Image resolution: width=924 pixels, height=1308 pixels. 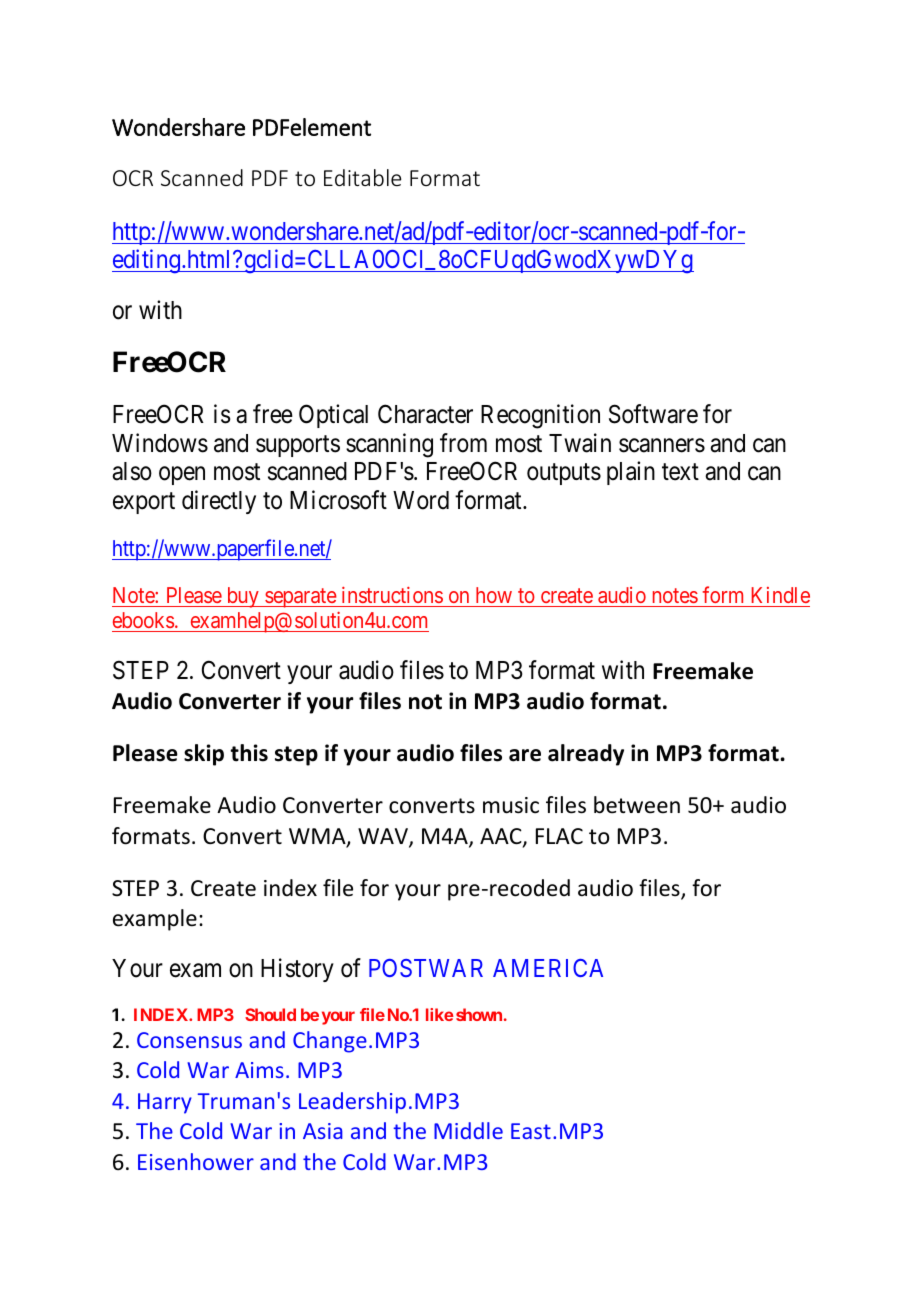 What do you see at coordinates (143, 620) in the page?
I see `ebooks` at bounding box center [143, 620].
